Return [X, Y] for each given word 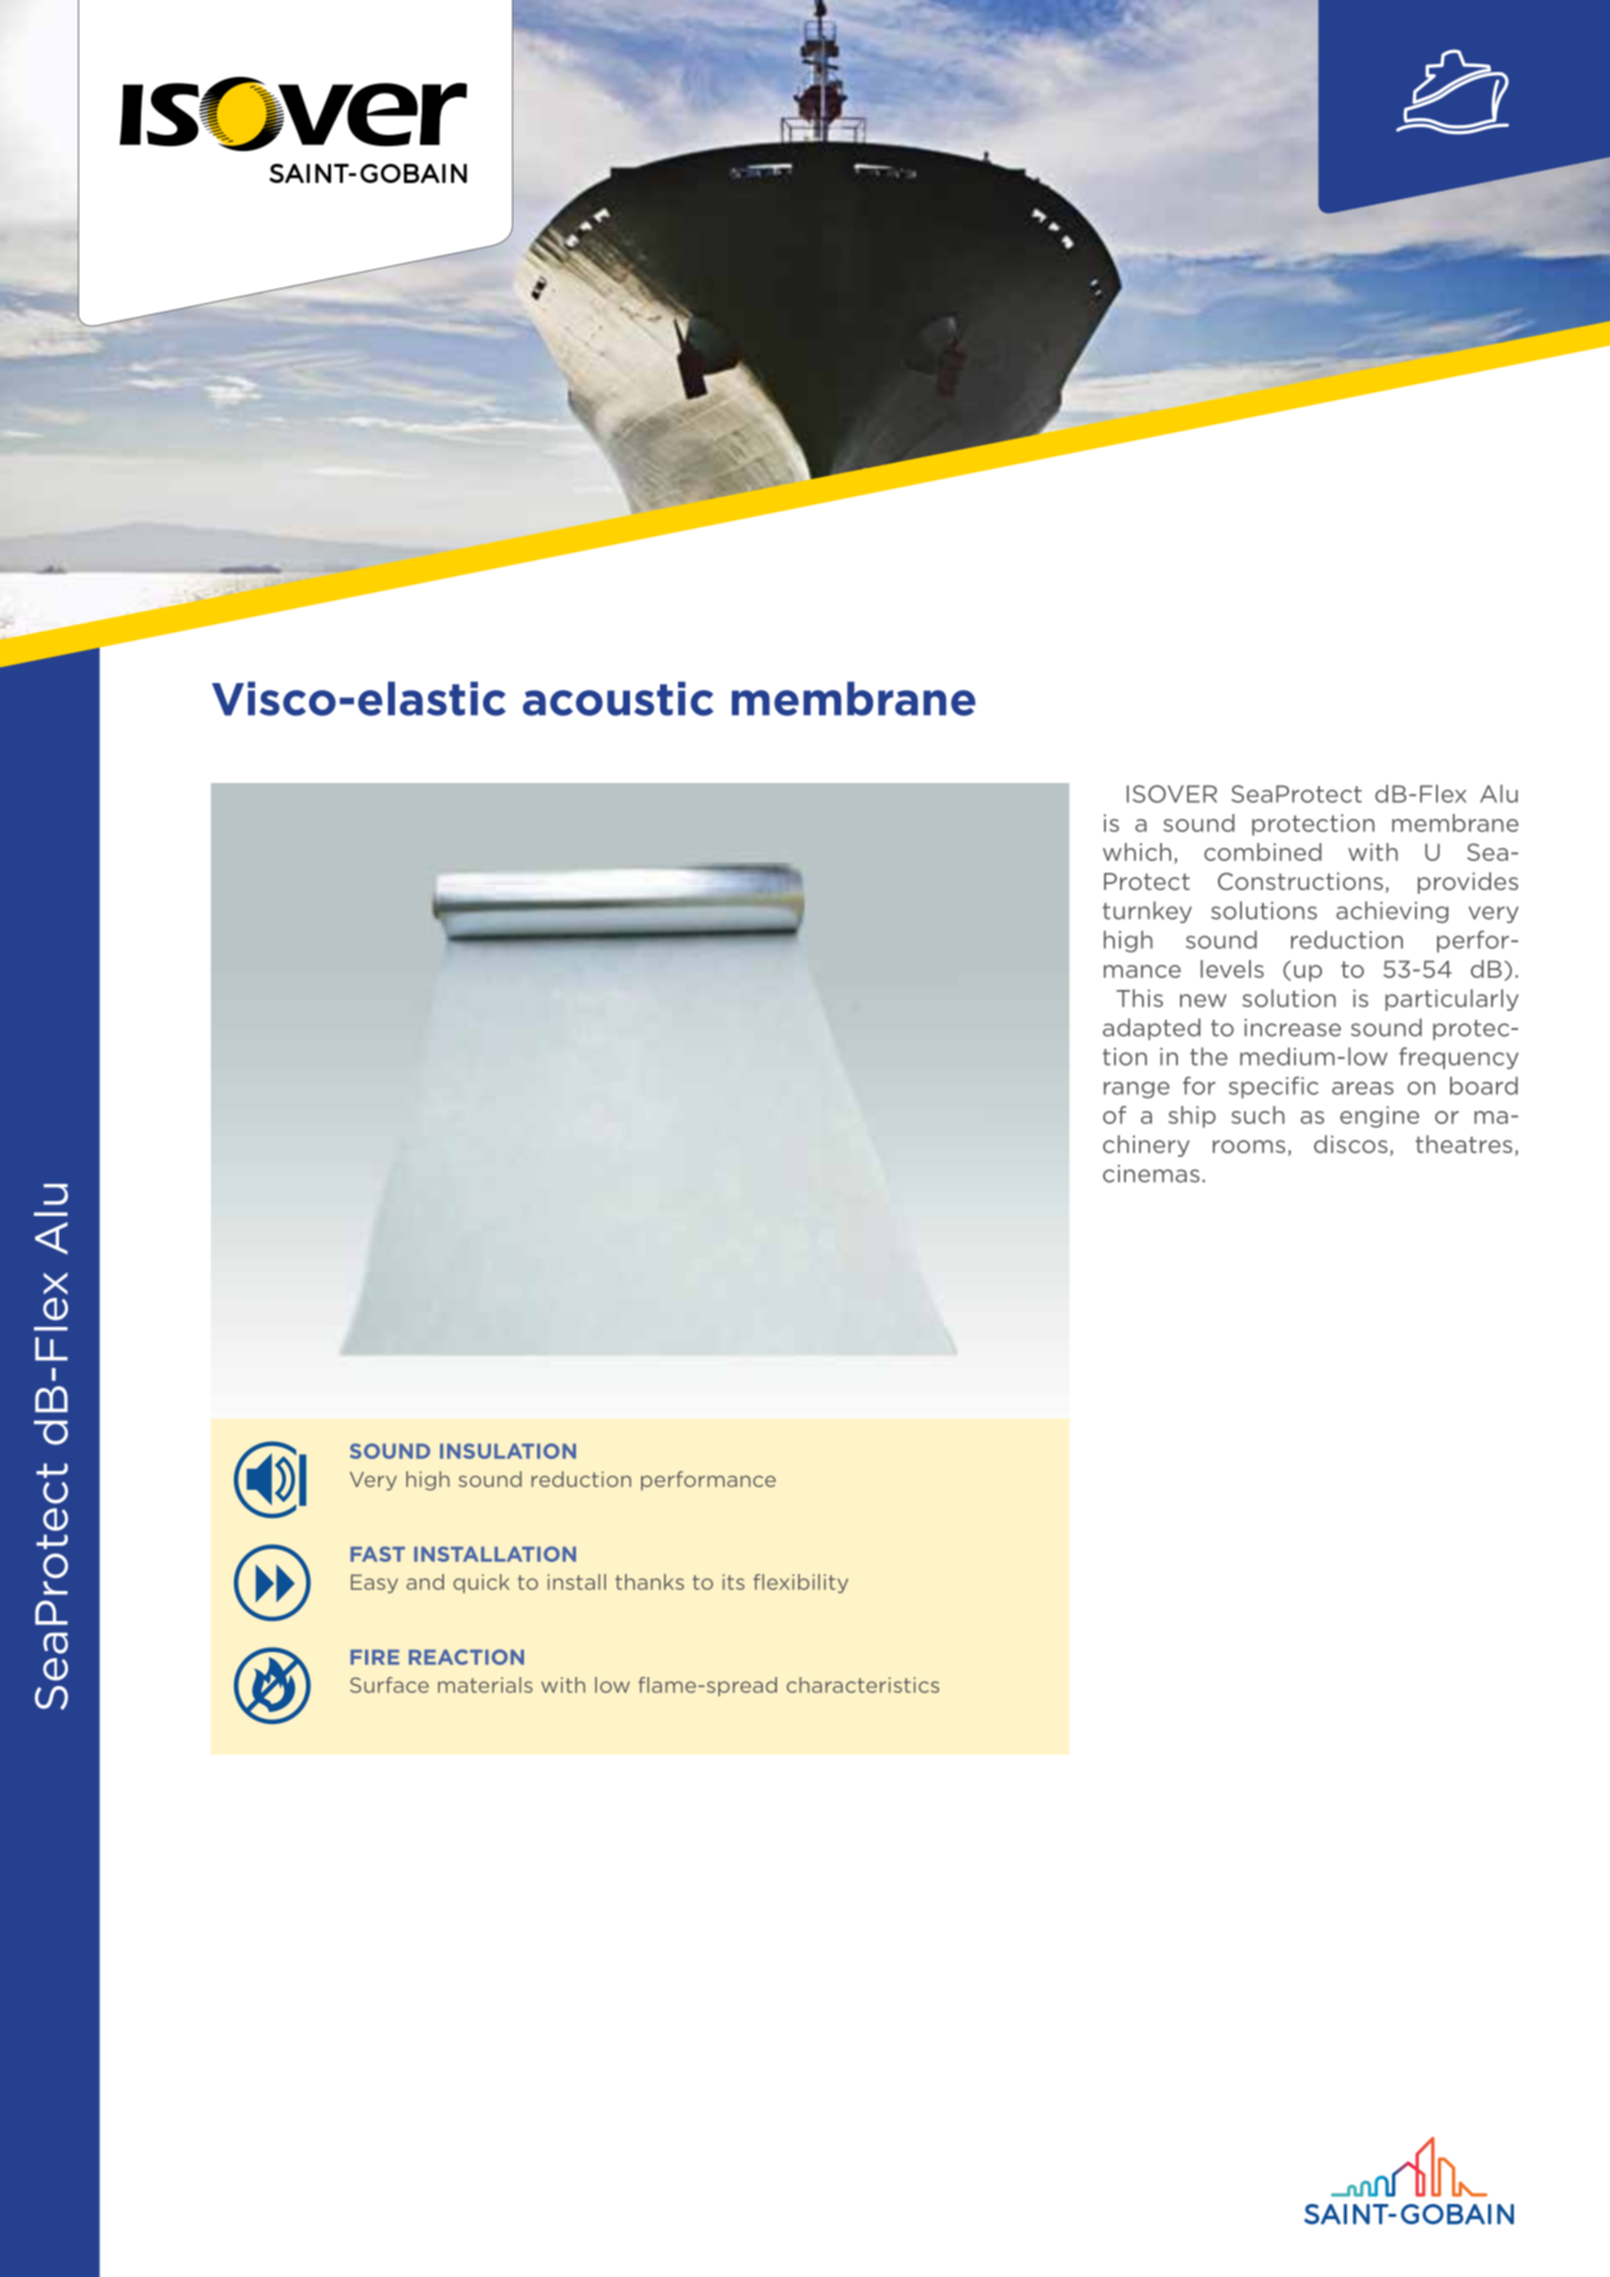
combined [1263, 852]
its [733, 1582]
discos [1351, 1144]
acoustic [618, 698]
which [1137, 852]
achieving [1392, 912]
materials [485, 1685]
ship [1192, 1117]
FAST [377, 1554]
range [1137, 1090]
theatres [1464, 1144]
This [1139, 998]
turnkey [1147, 912]
